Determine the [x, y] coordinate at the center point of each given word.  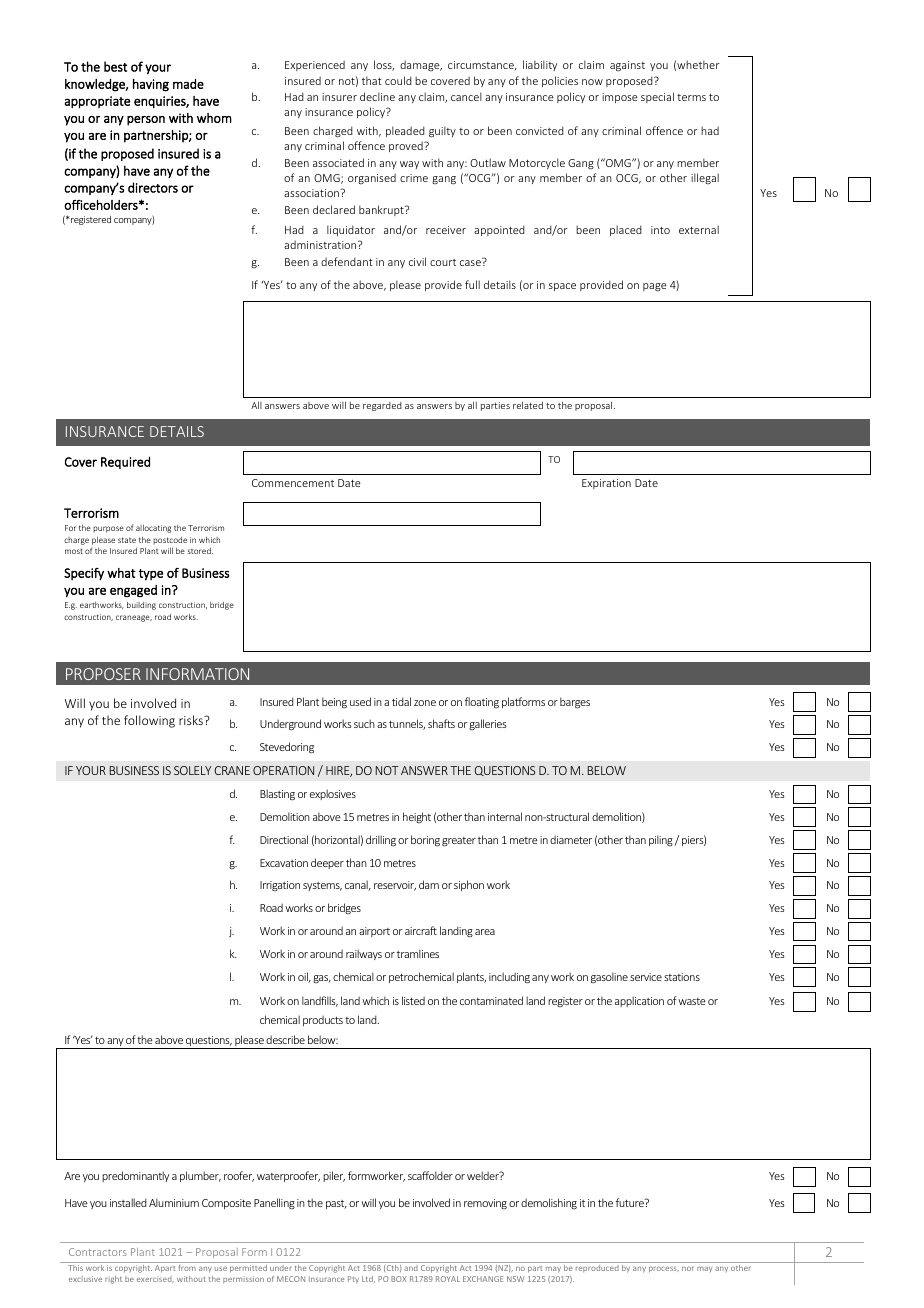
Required [125, 462]
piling [661, 841]
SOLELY [192, 770]
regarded [382, 406]
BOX [399, 1279]
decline [377, 96]
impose [620, 98]
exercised [155, 1279]
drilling [381, 841]
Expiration [606, 484]
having [151, 85]
